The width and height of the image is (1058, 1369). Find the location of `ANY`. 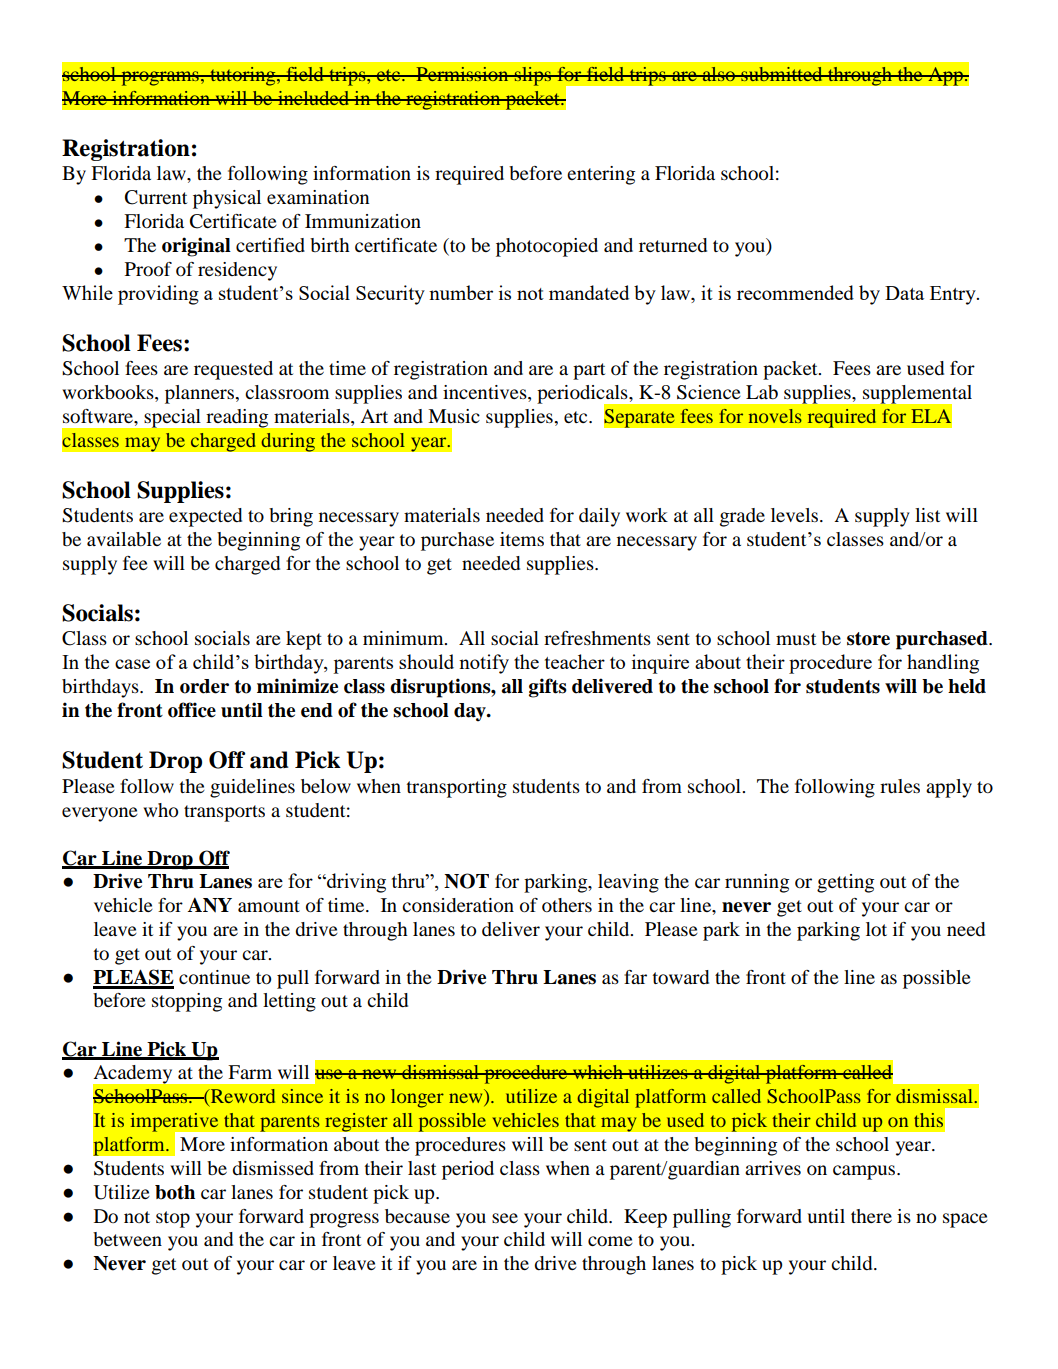

ANY is located at coordinates (210, 905).
